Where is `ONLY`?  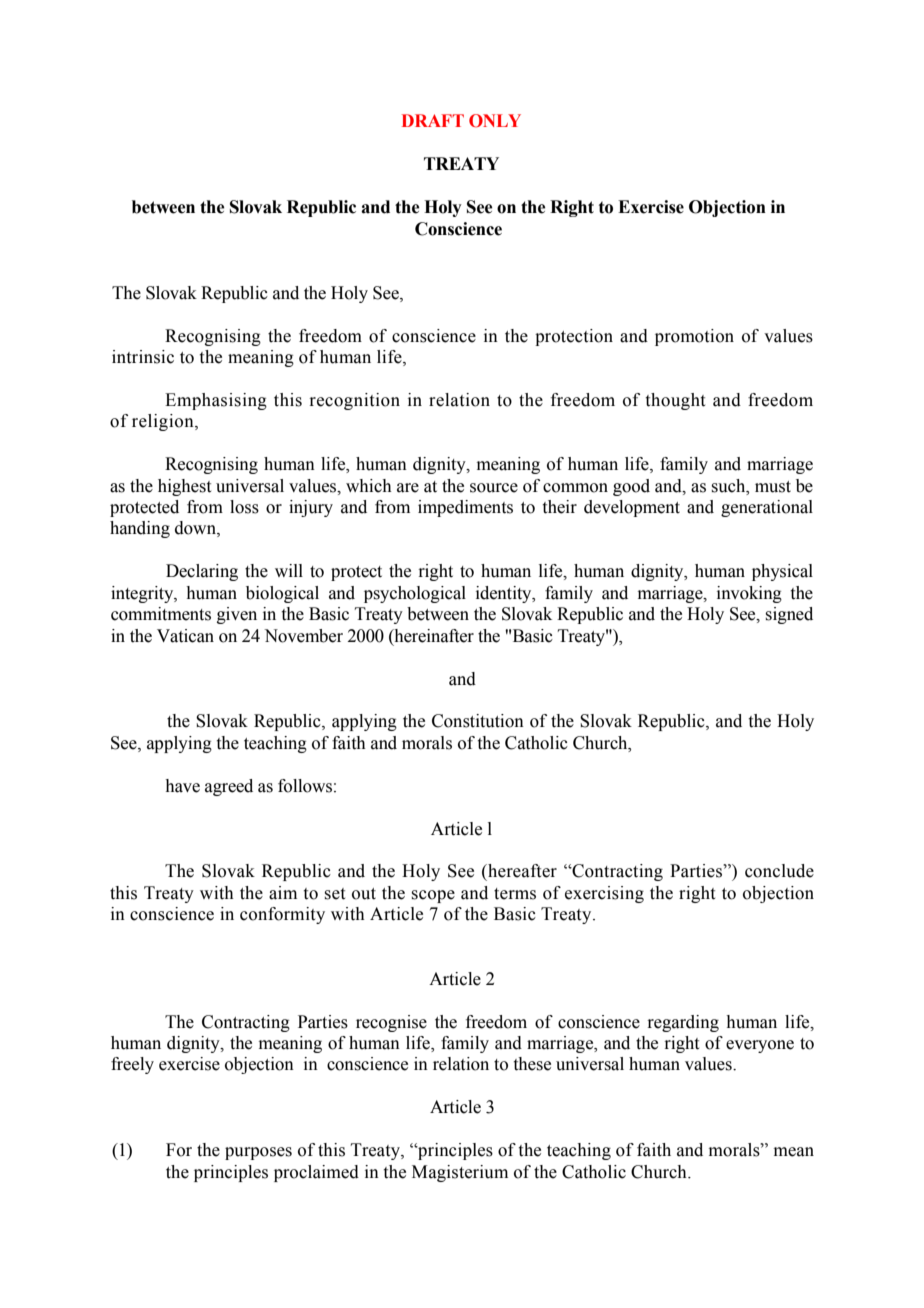 ONLY is located at coordinates (495, 121).
